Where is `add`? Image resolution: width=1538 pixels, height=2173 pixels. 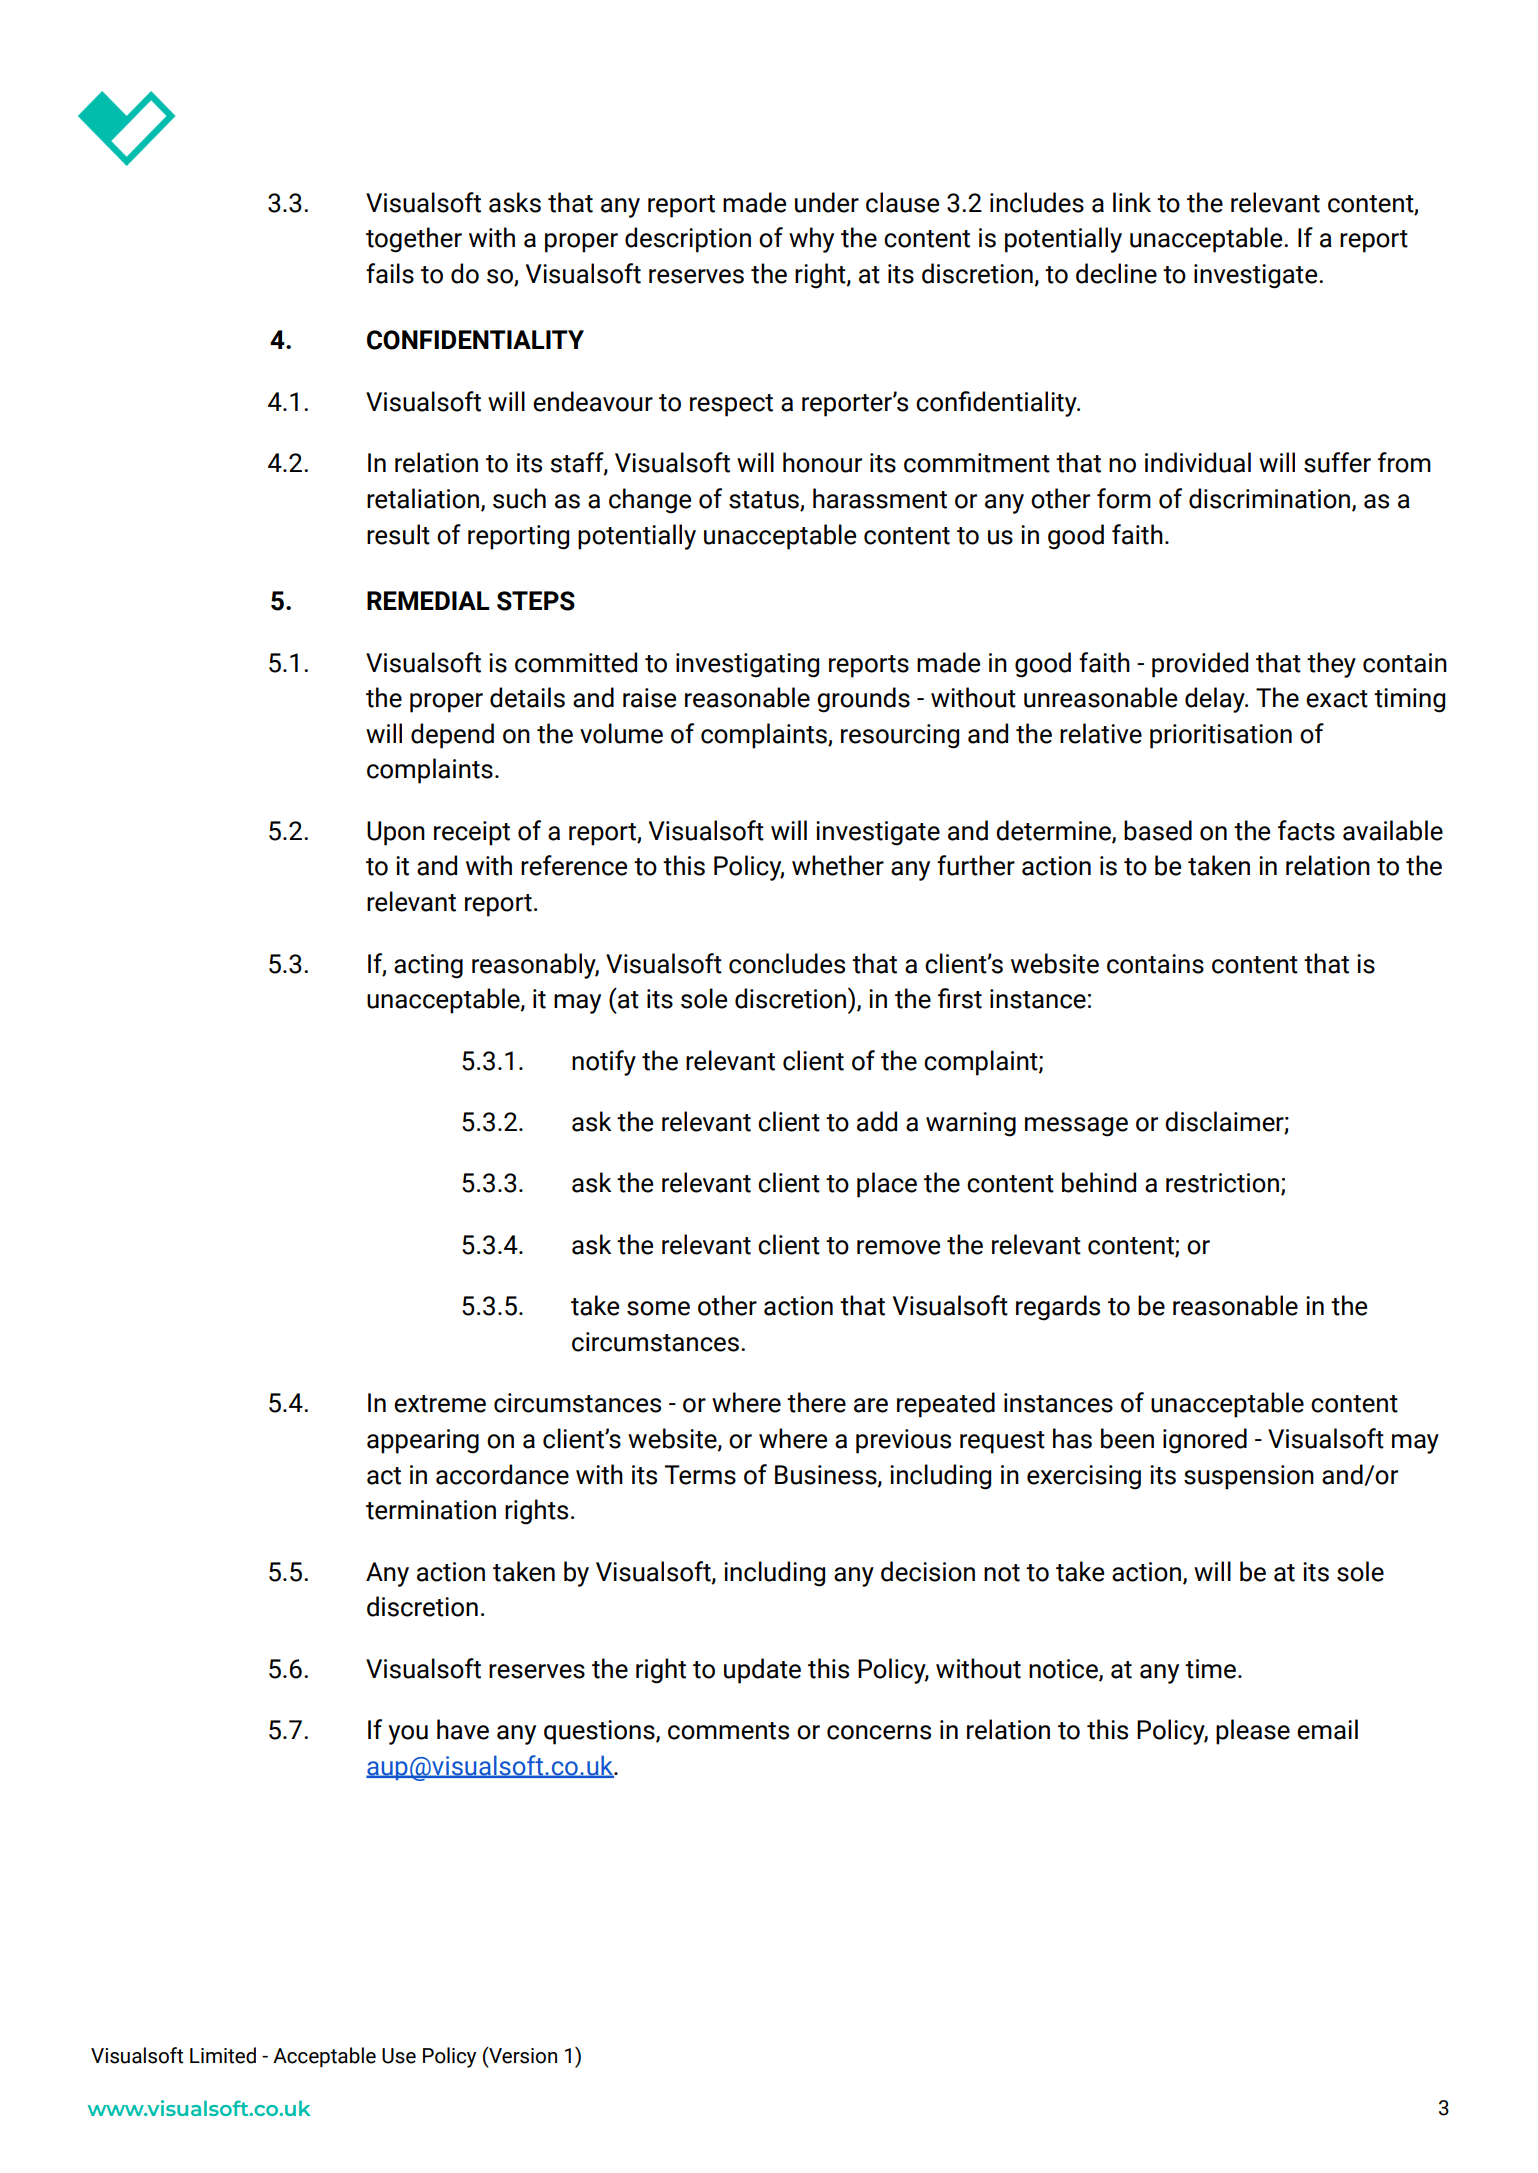
add is located at coordinates (877, 1121).
